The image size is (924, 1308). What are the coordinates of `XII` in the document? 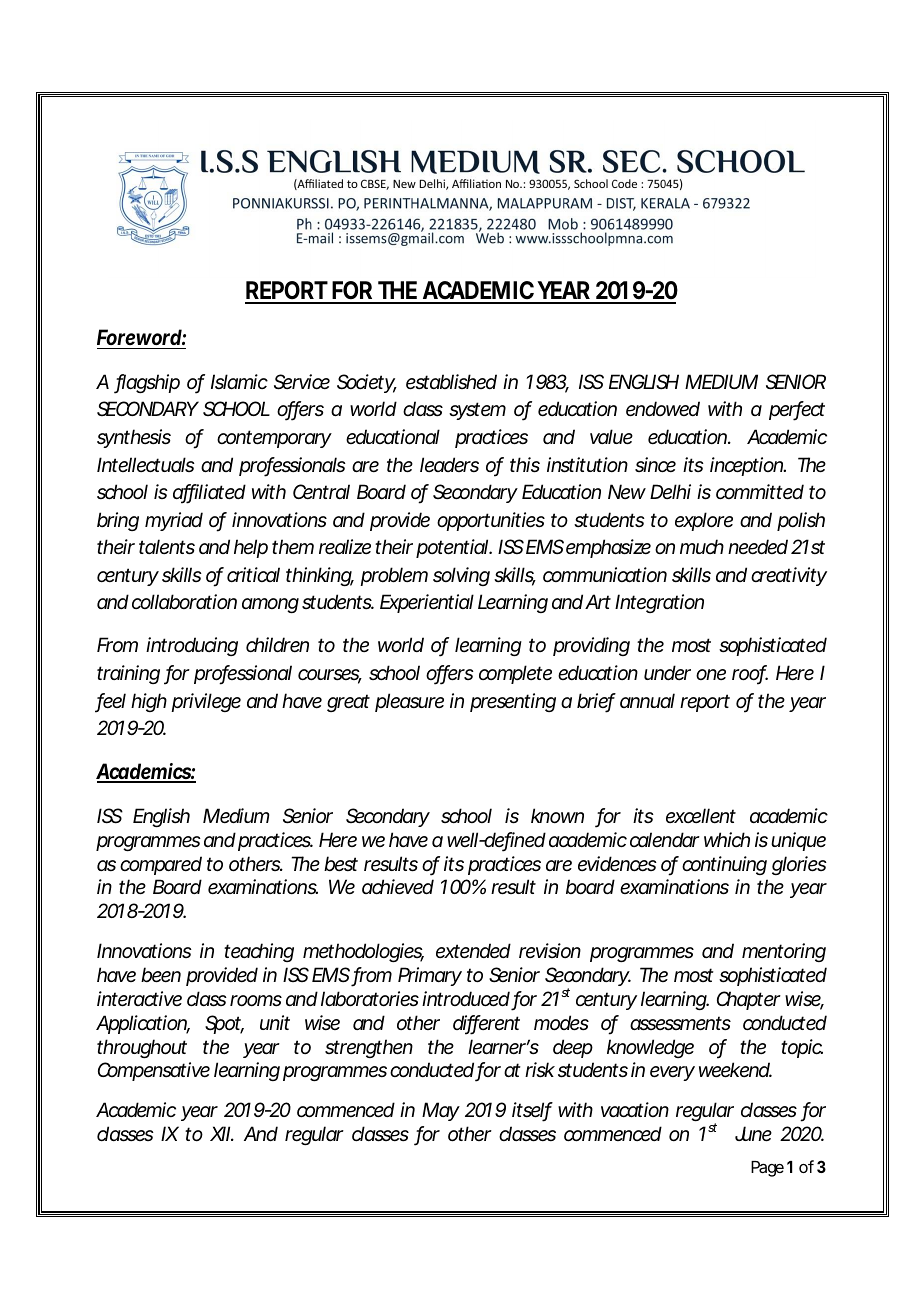 It's located at (220, 1133).
